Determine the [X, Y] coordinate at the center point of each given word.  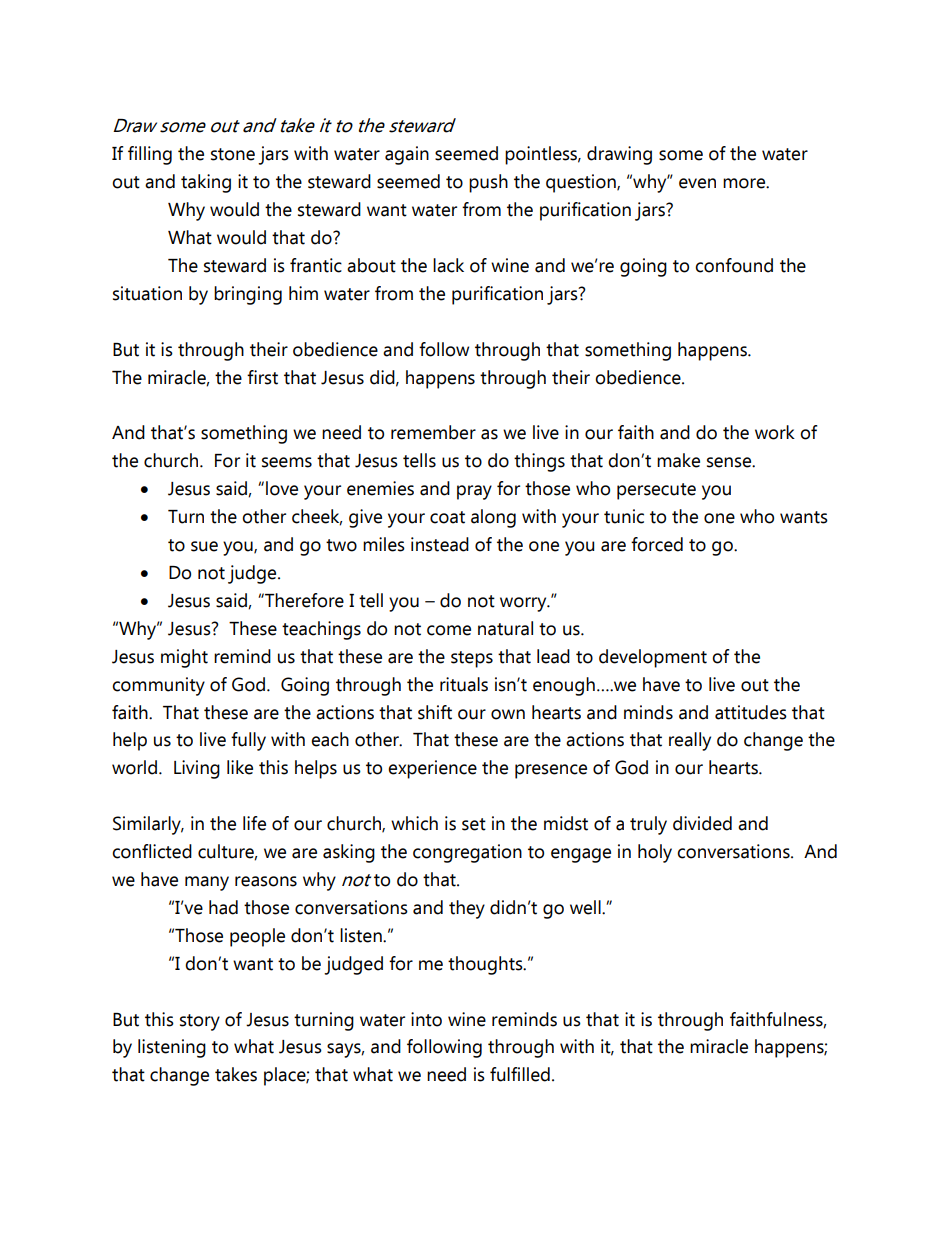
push [488, 183]
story [200, 1022]
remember [433, 432]
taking [206, 183]
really [690, 741]
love [282, 488]
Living [197, 769]
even [697, 183]
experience [432, 769]
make [678, 460]
